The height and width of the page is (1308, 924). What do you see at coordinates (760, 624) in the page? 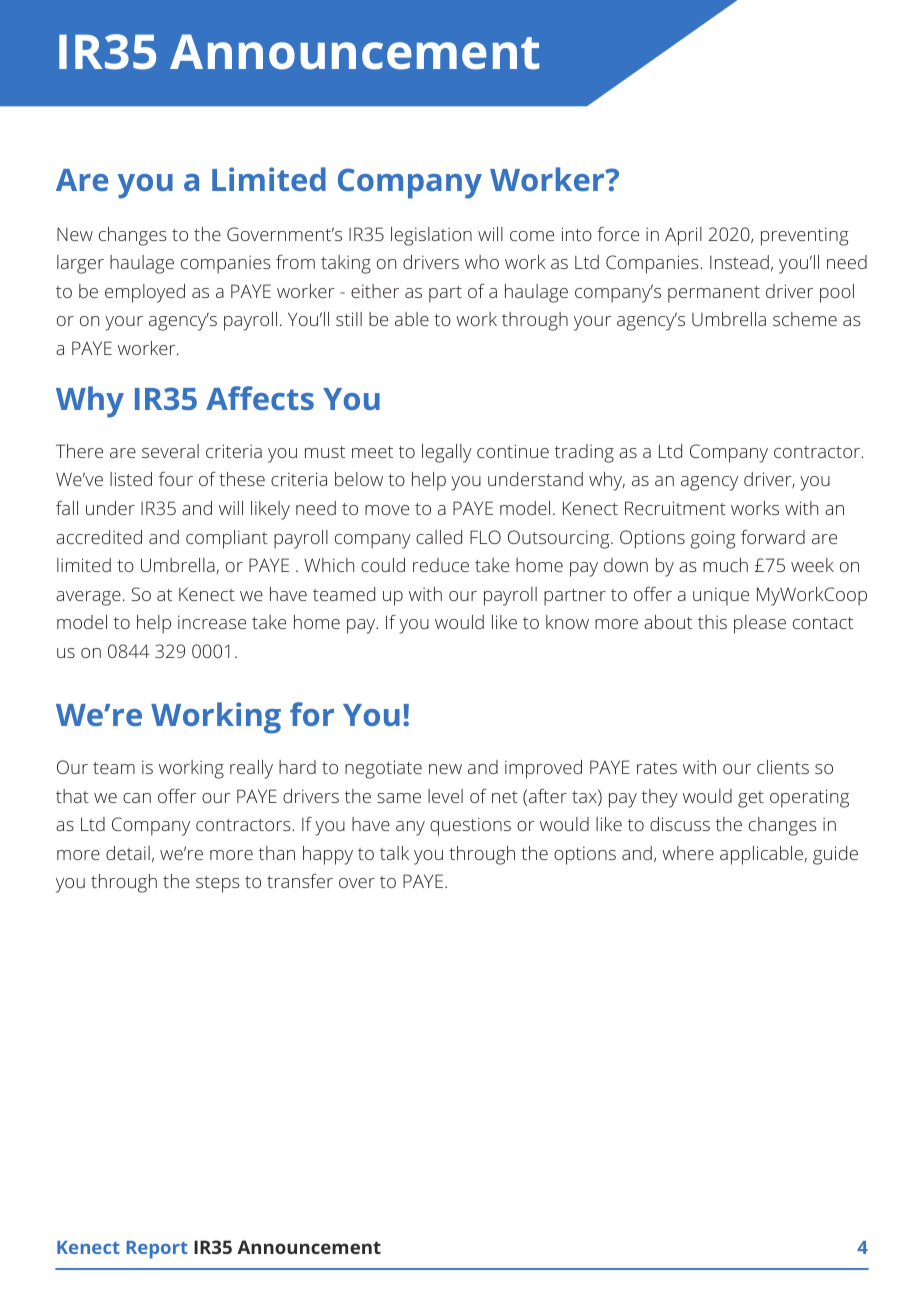
I see `please` at bounding box center [760, 624].
